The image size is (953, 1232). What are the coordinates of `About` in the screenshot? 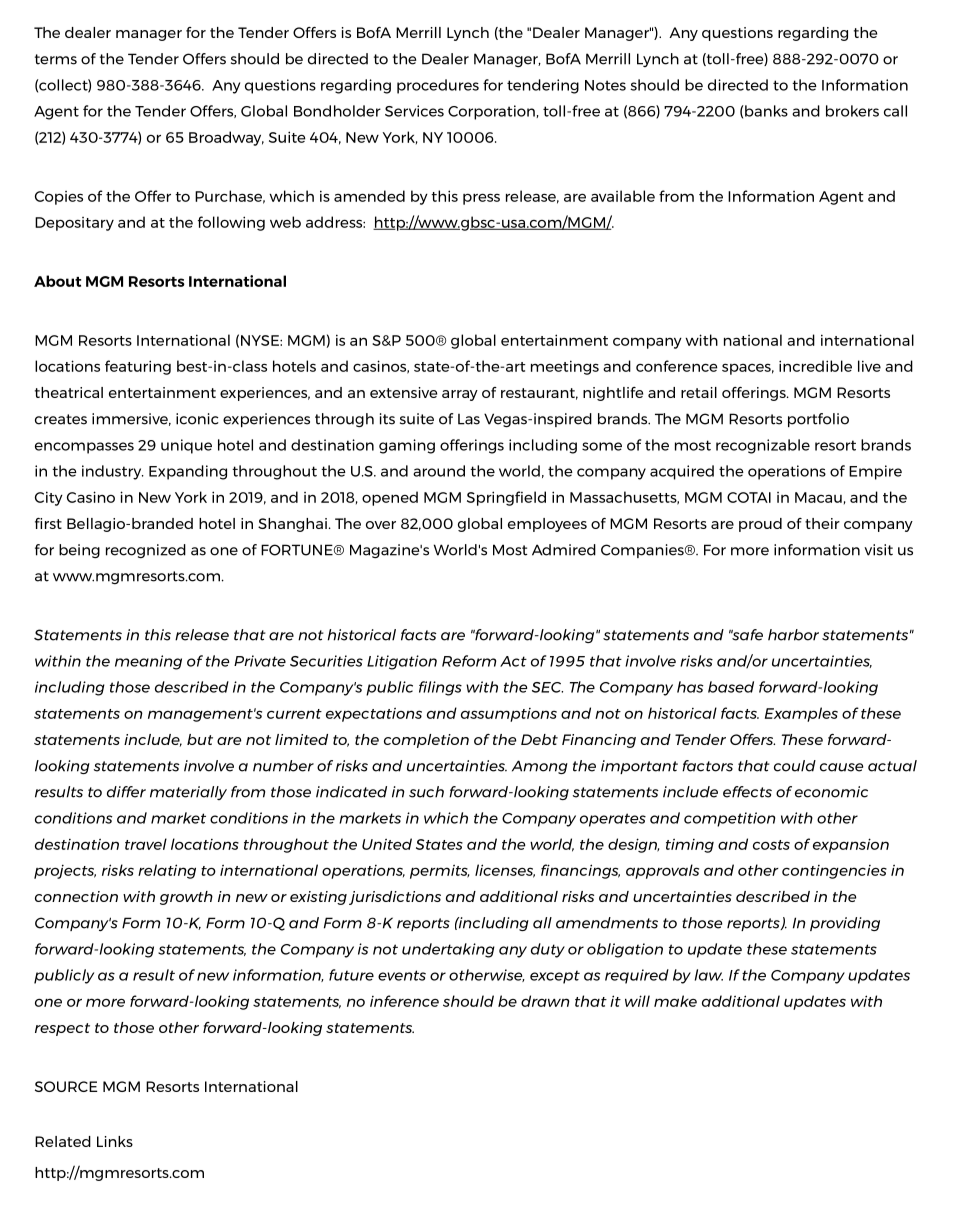 It's located at (57, 281).
